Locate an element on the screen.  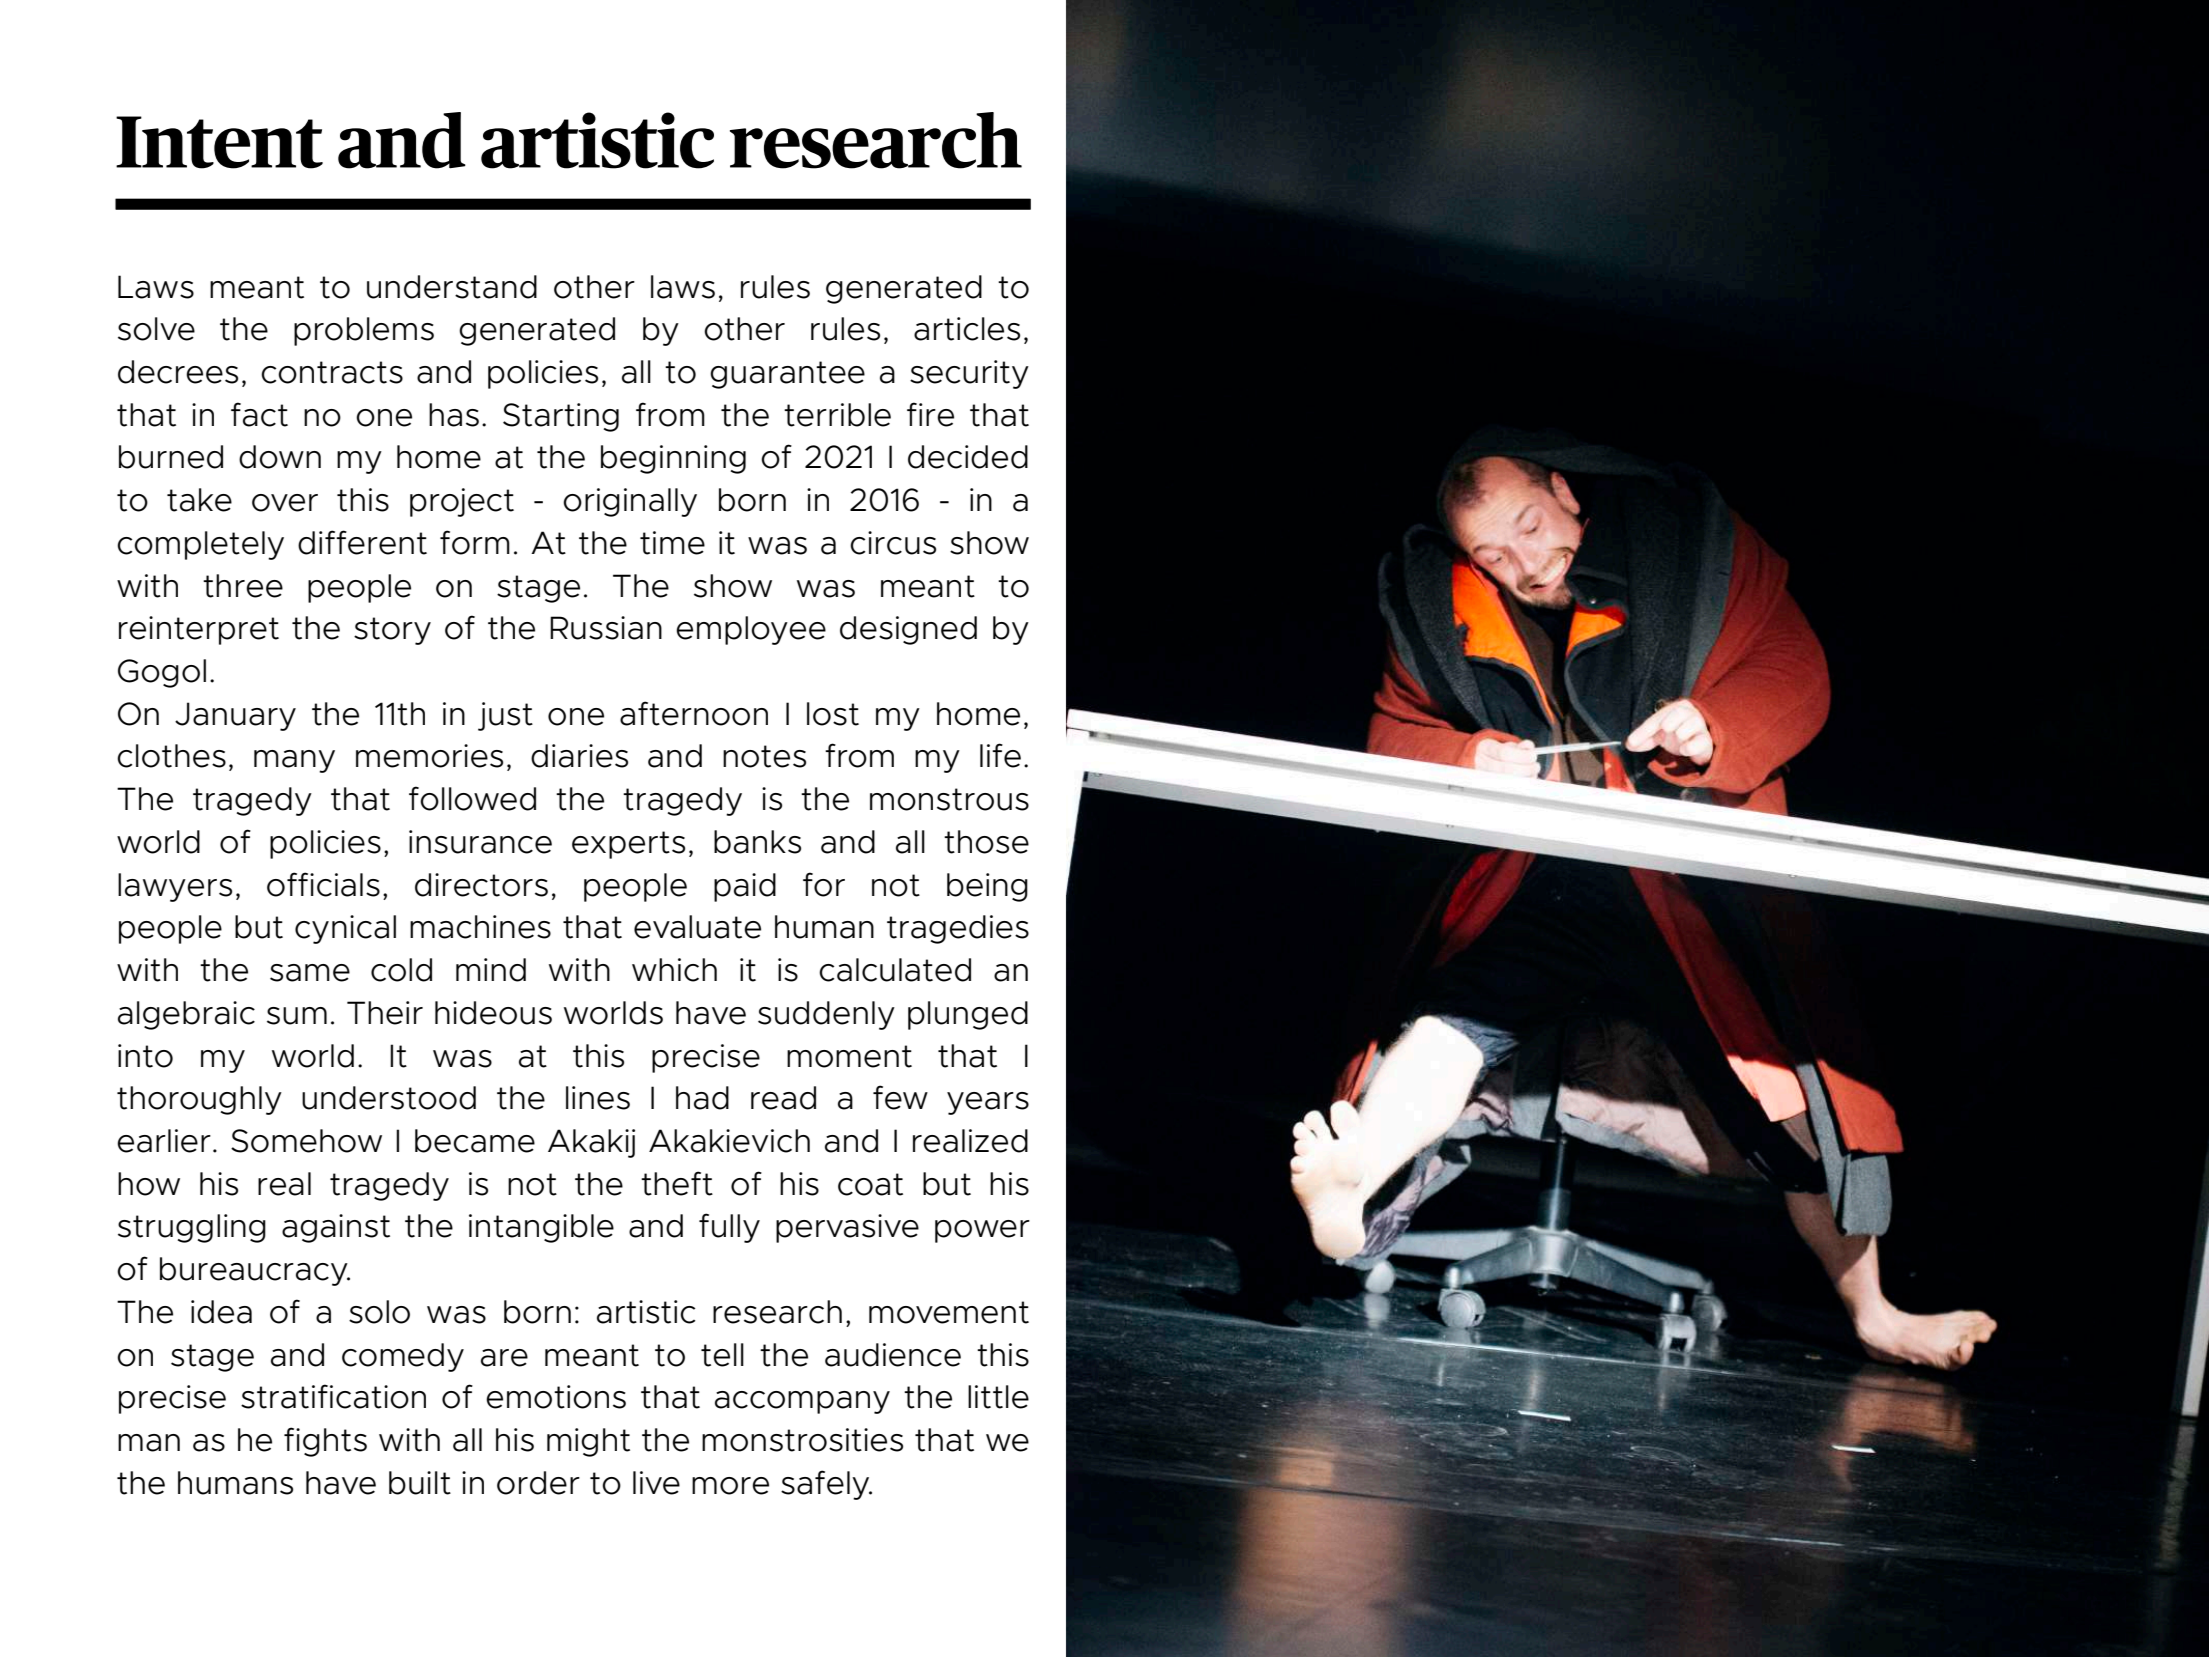
mind is located at coordinates (491, 970).
